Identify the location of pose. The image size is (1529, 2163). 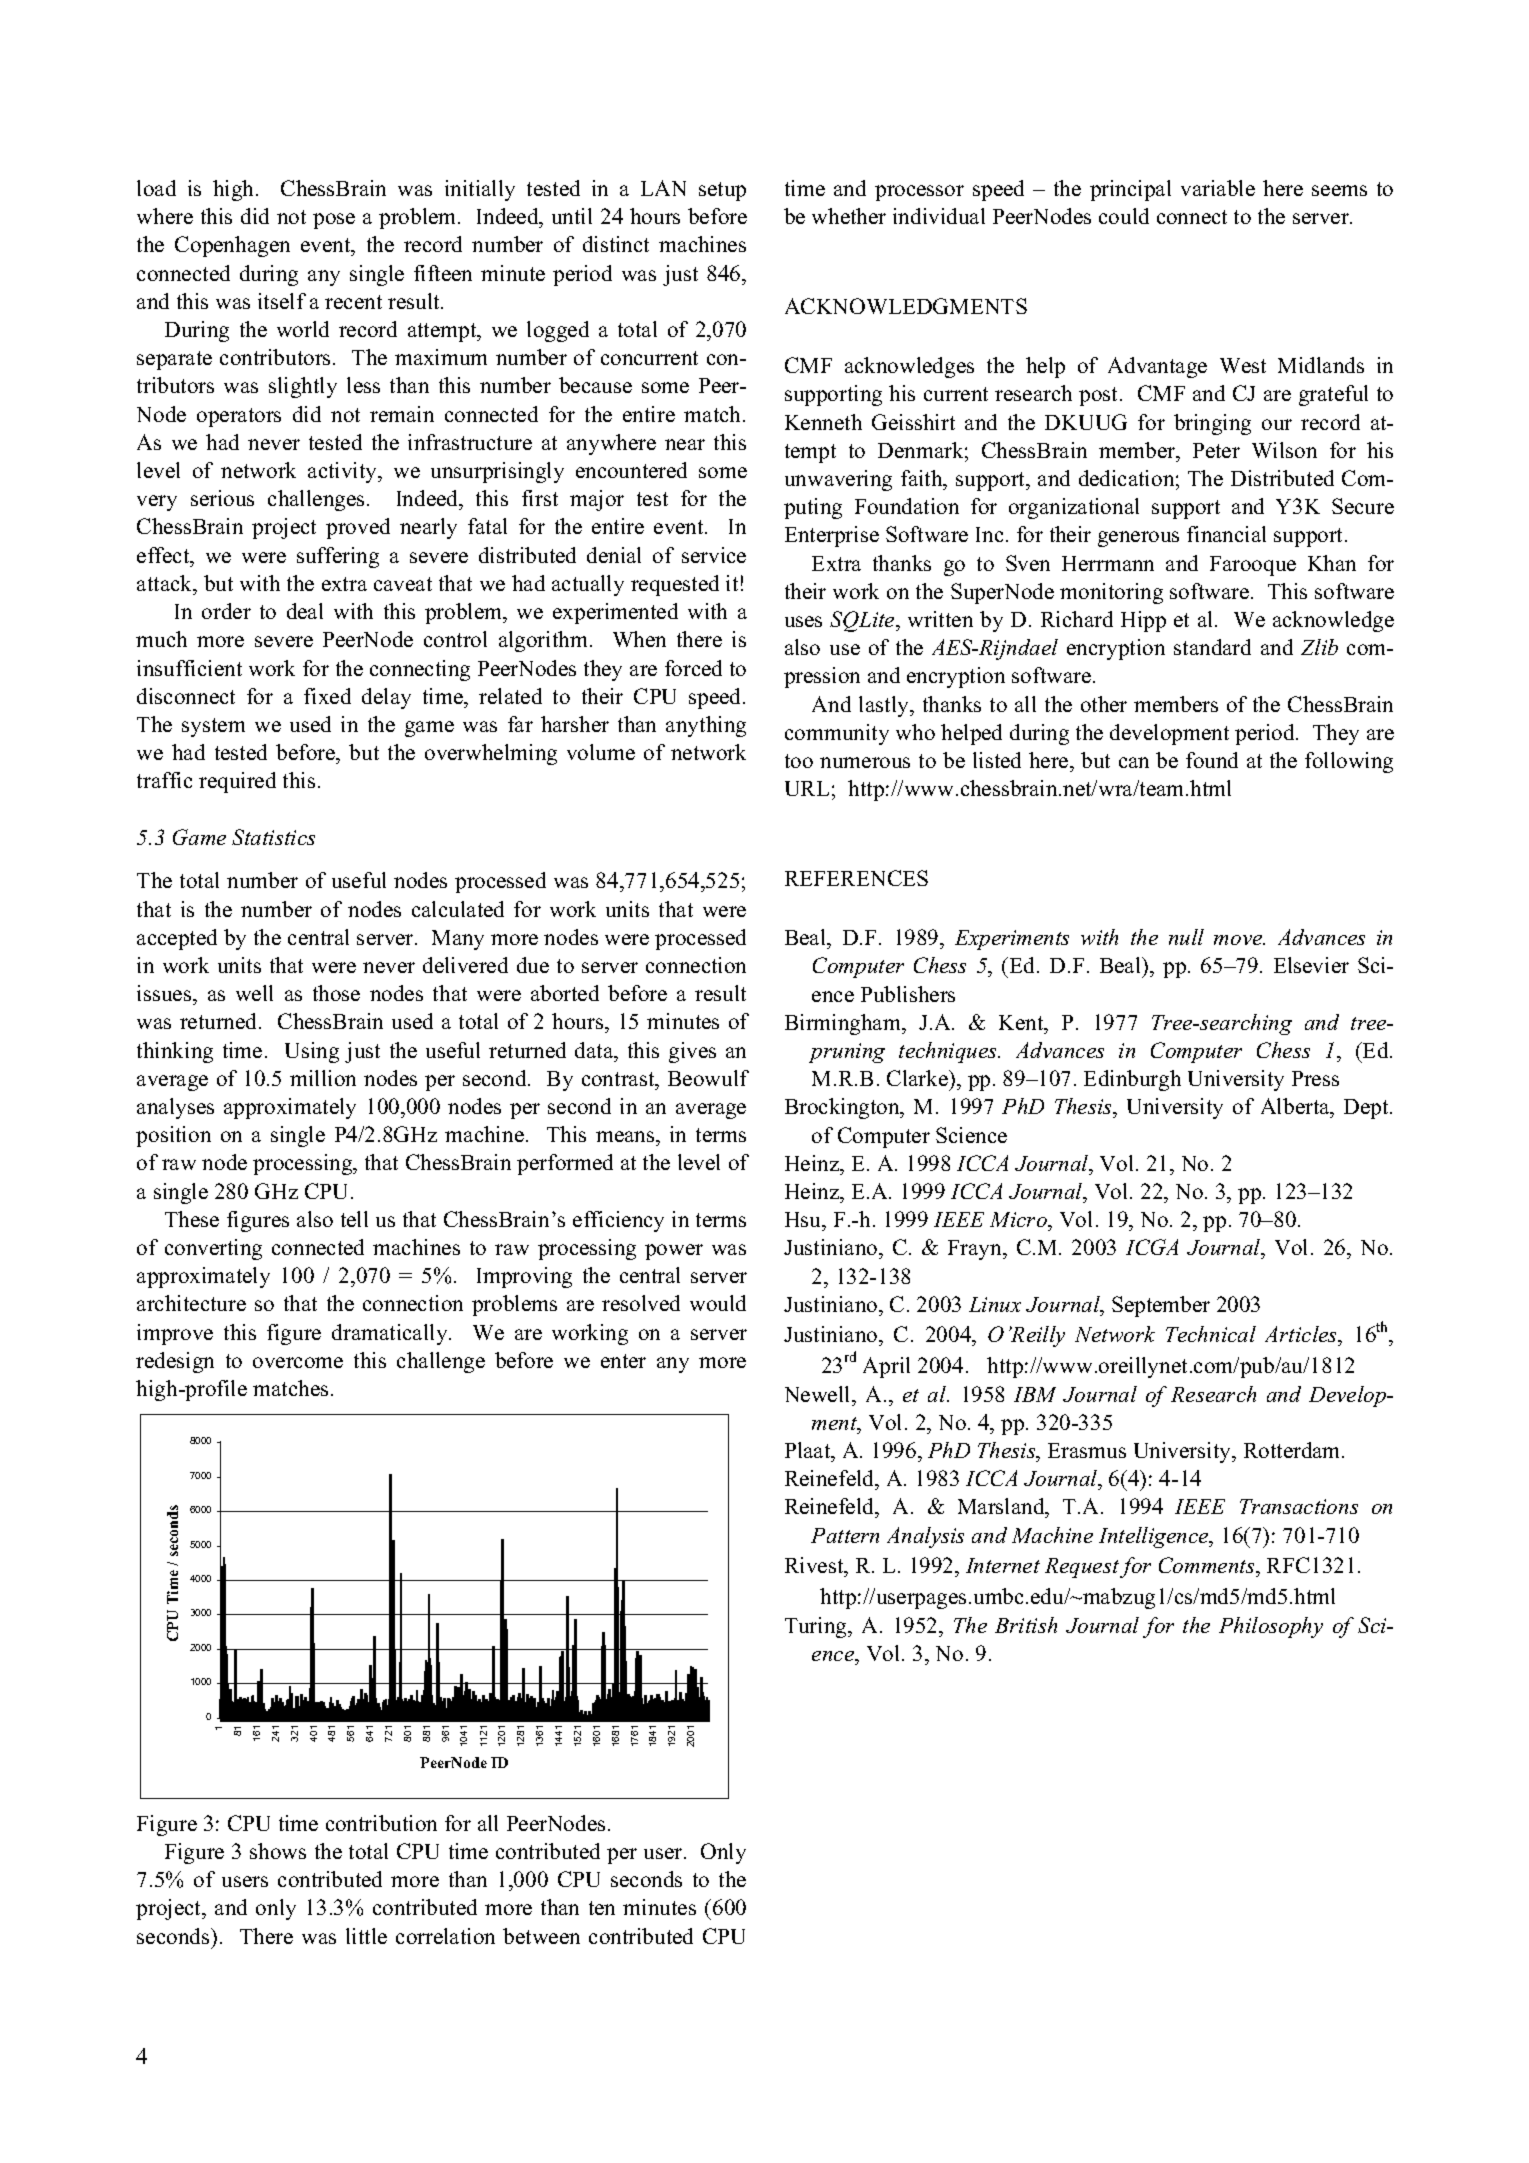
(334, 221).
